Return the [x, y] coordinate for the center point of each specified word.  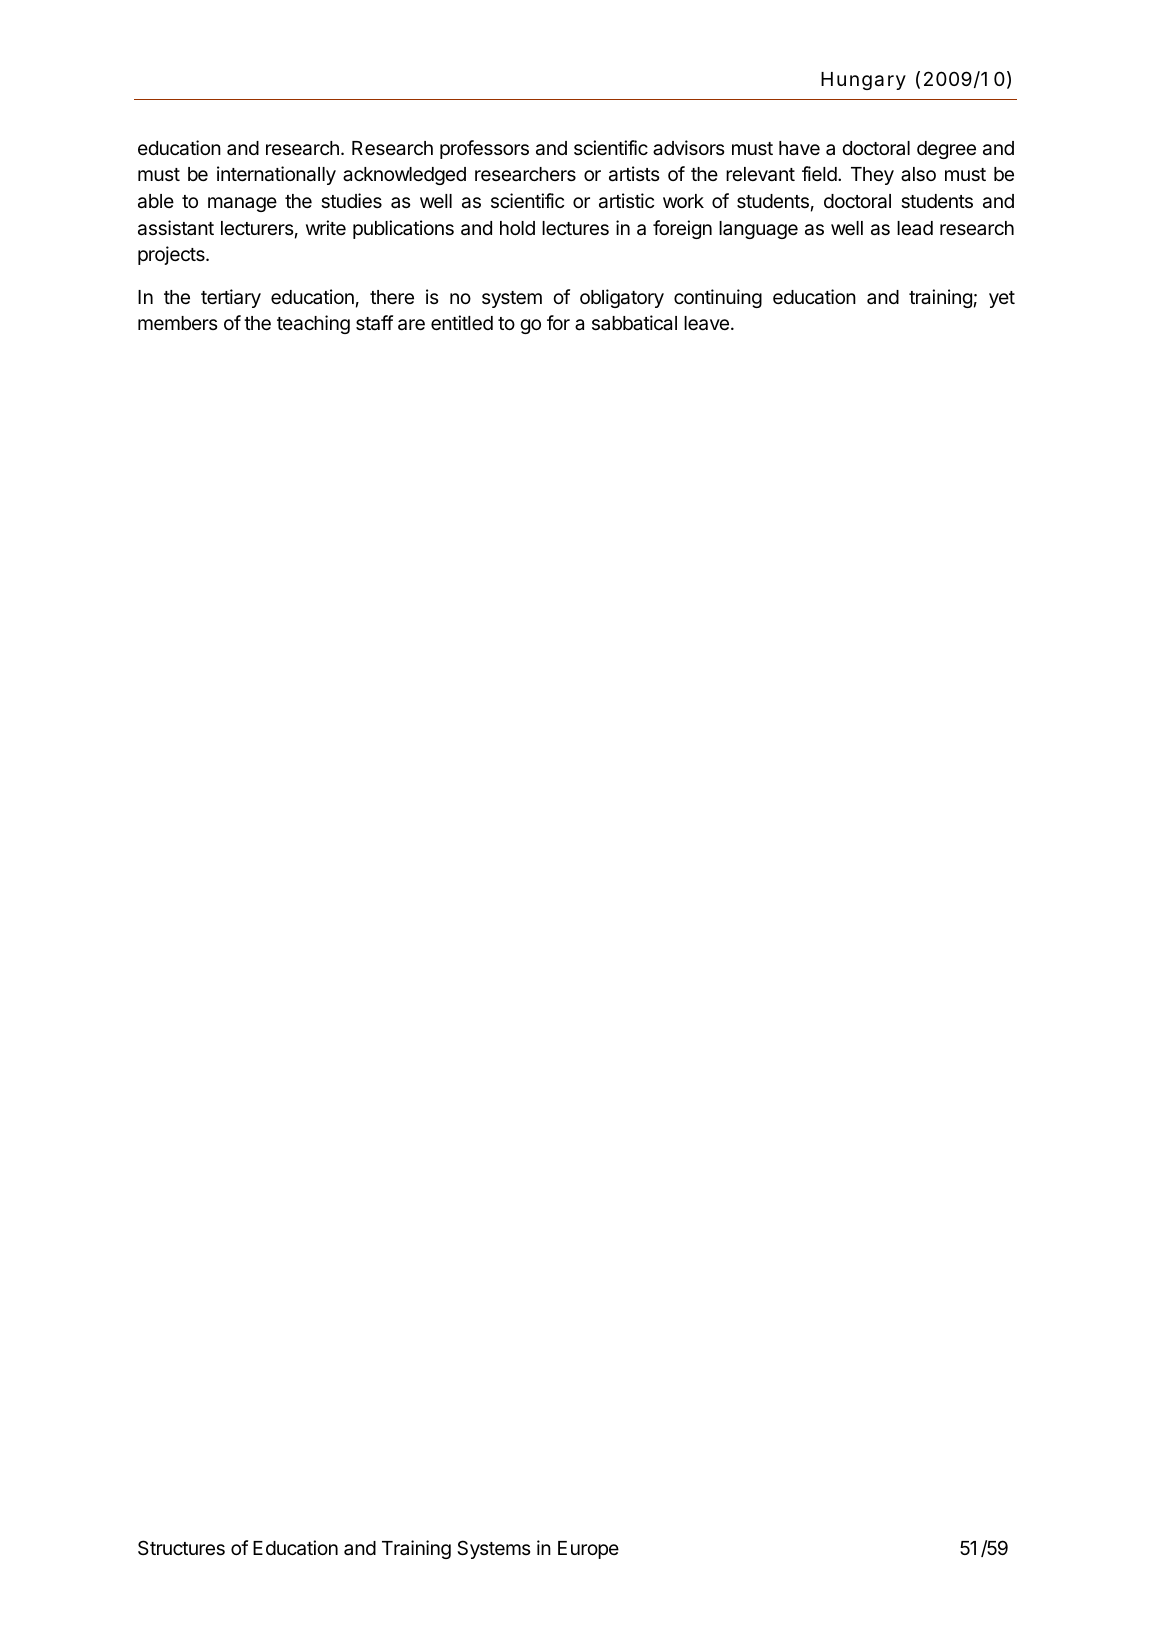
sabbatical [634, 323]
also [918, 174]
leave [706, 323]
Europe [588, 1550]
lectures [575, 228]
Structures [181, 1547]
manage [242, 204]
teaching [313, 324]
